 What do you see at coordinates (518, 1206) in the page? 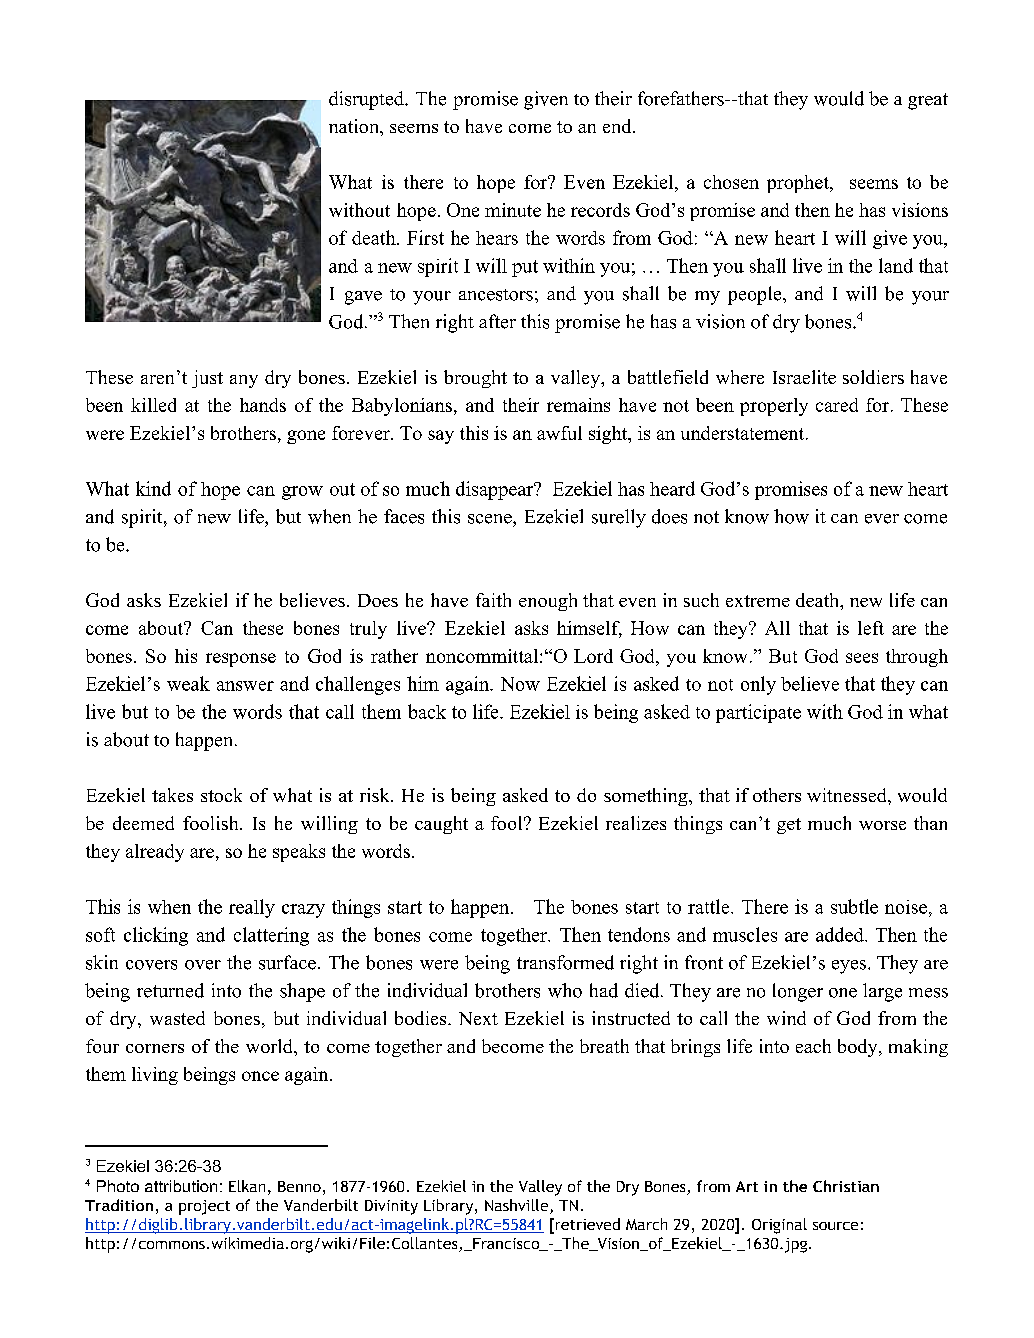
I see `Nashville` at bounding box center [518, 1206].
